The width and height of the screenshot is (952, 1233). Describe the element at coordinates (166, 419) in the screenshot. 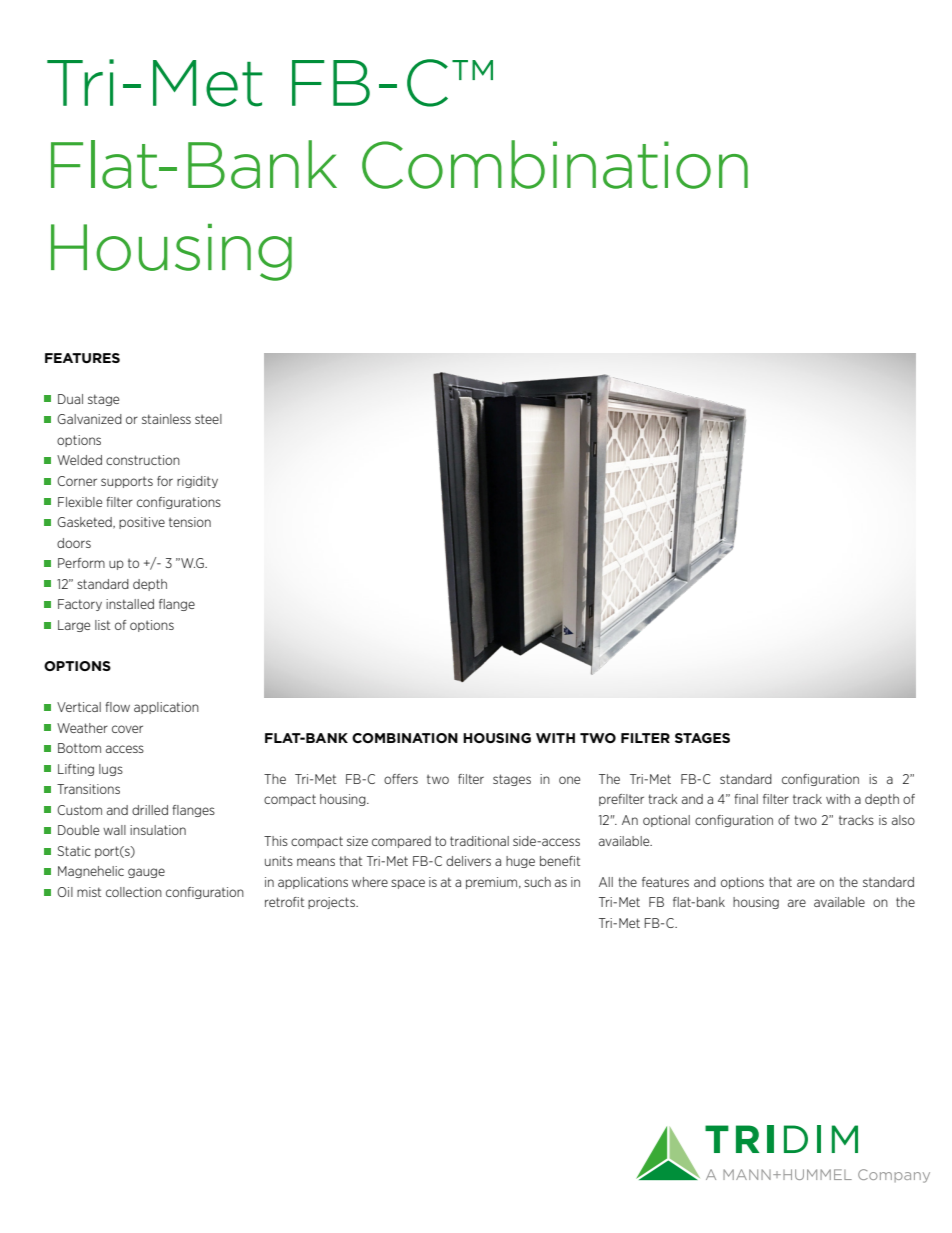

I see `stainless` at that location.
